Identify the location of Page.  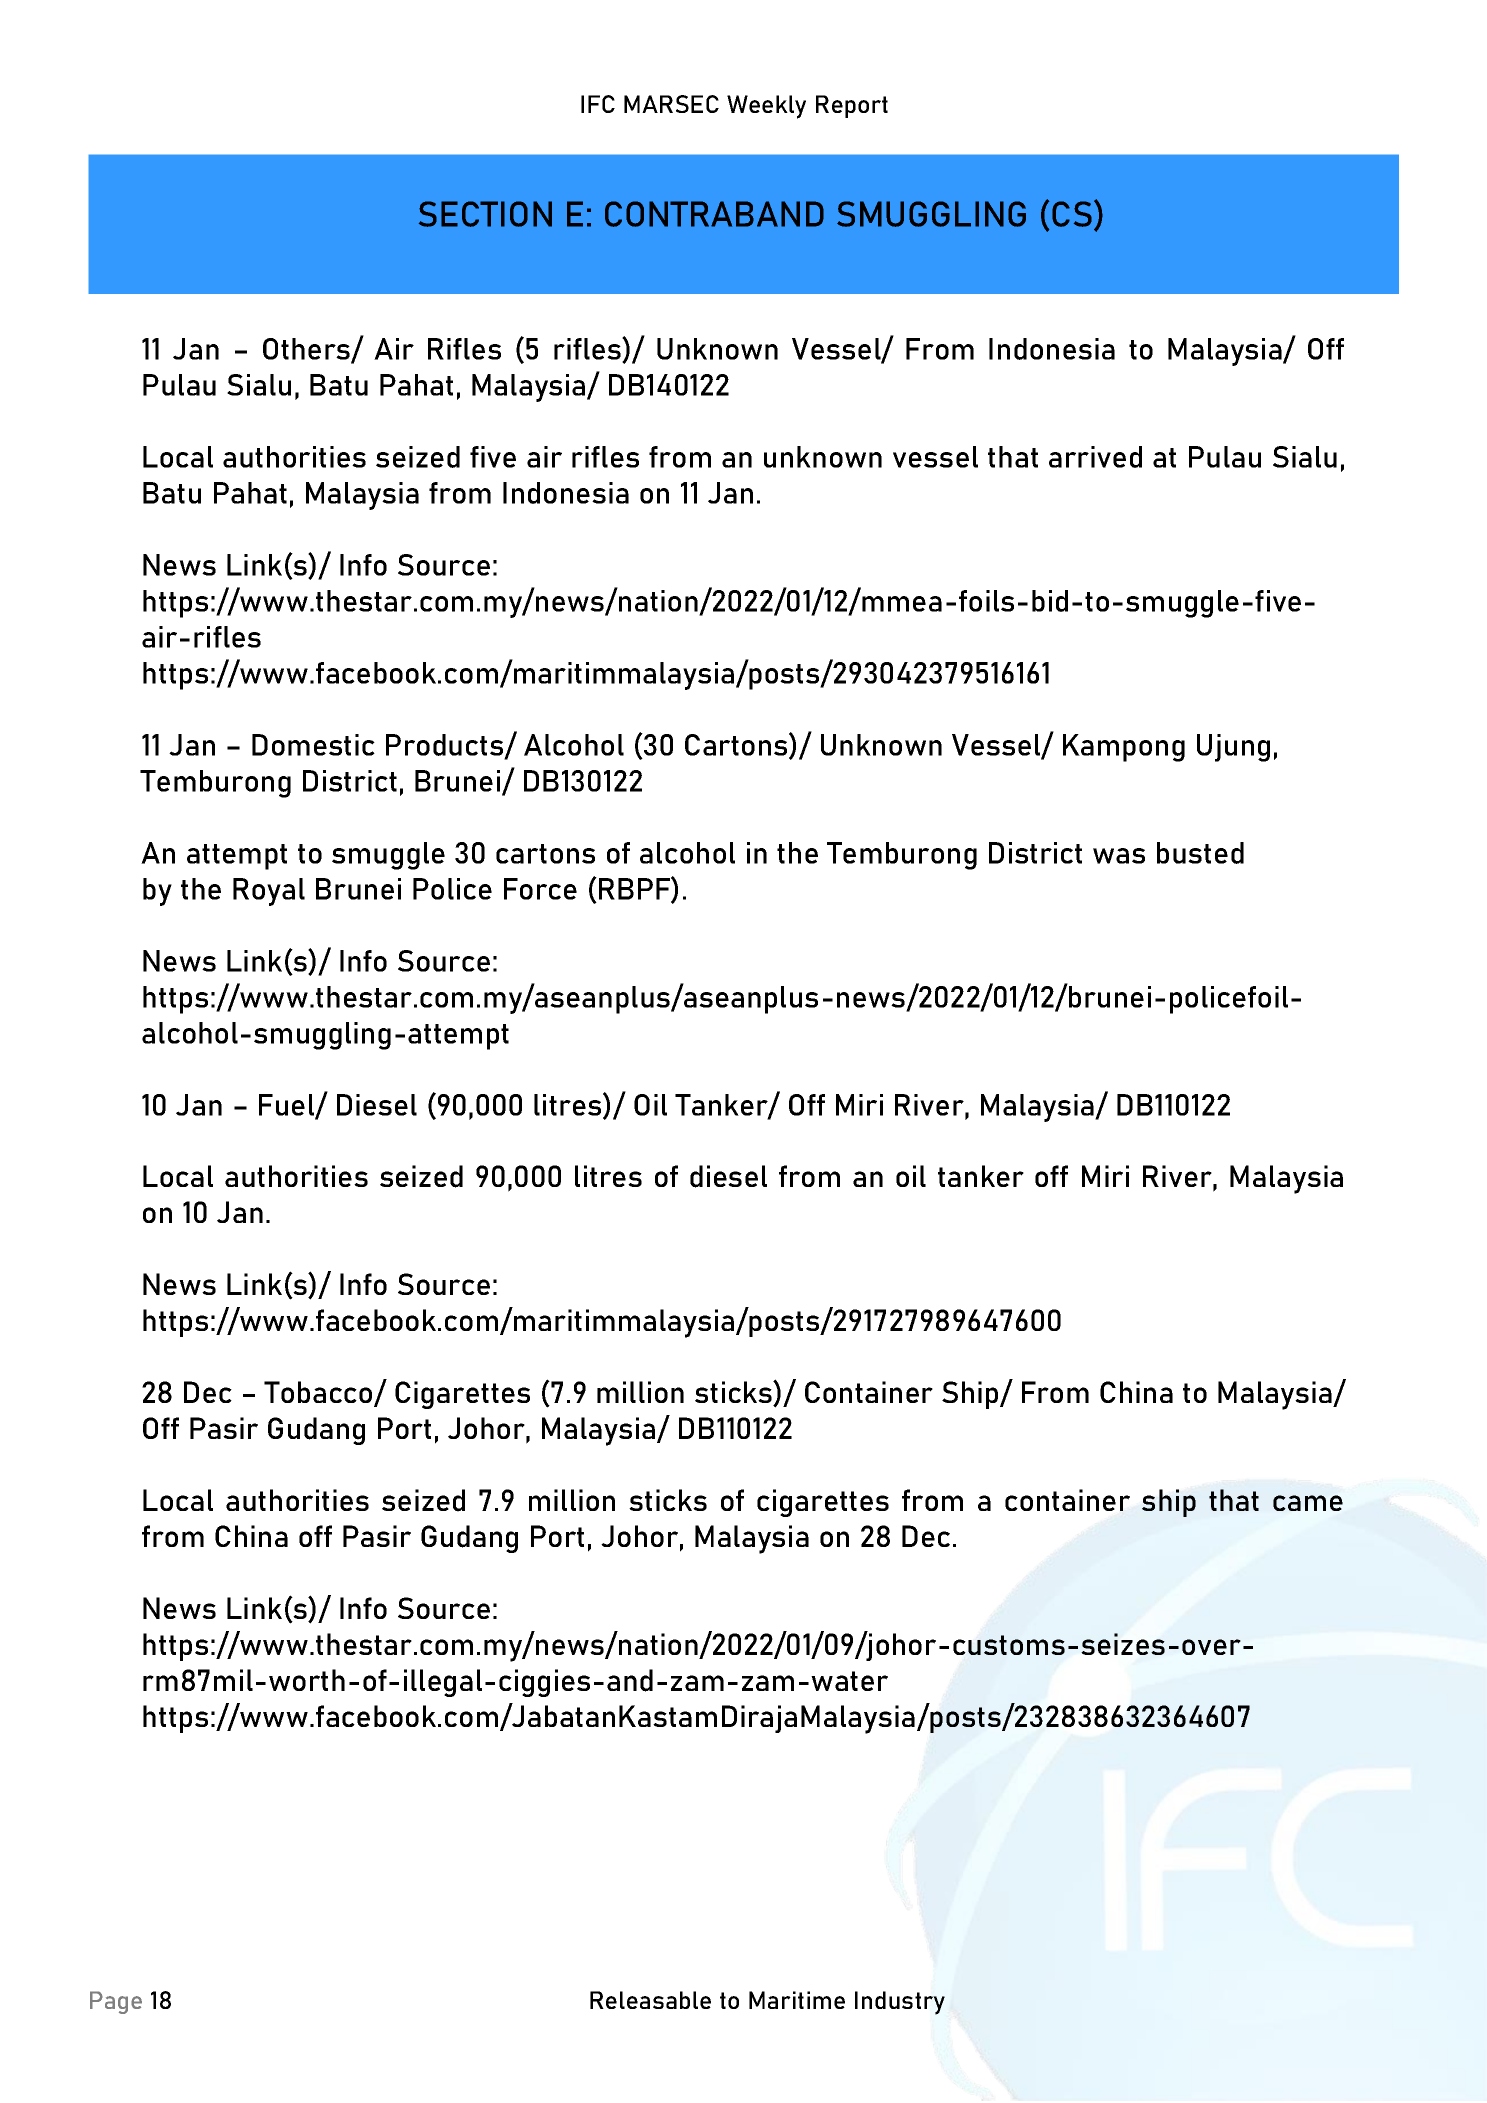
(116, 2002).
